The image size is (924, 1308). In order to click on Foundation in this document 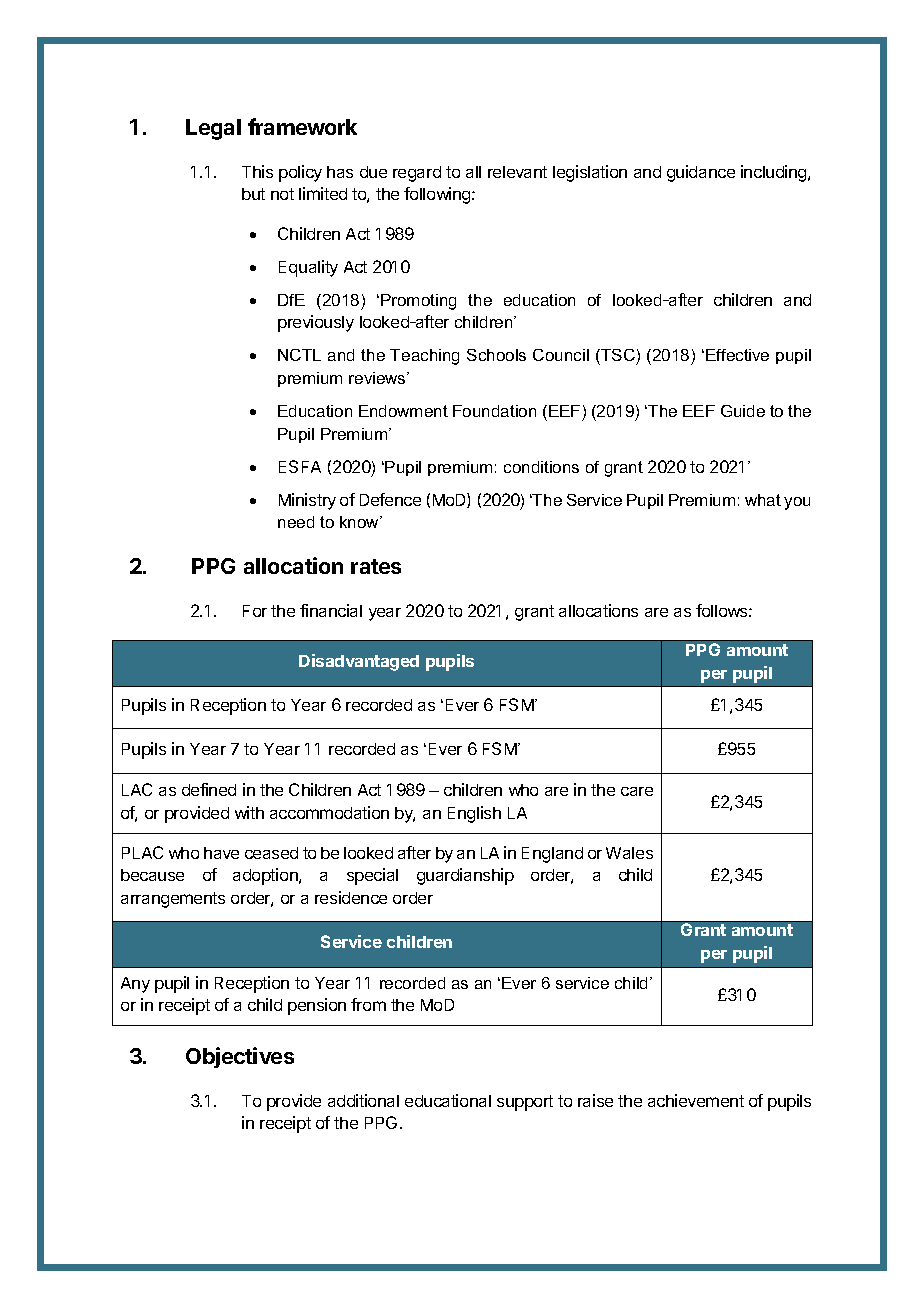, I will do `click(494, 411)`.
